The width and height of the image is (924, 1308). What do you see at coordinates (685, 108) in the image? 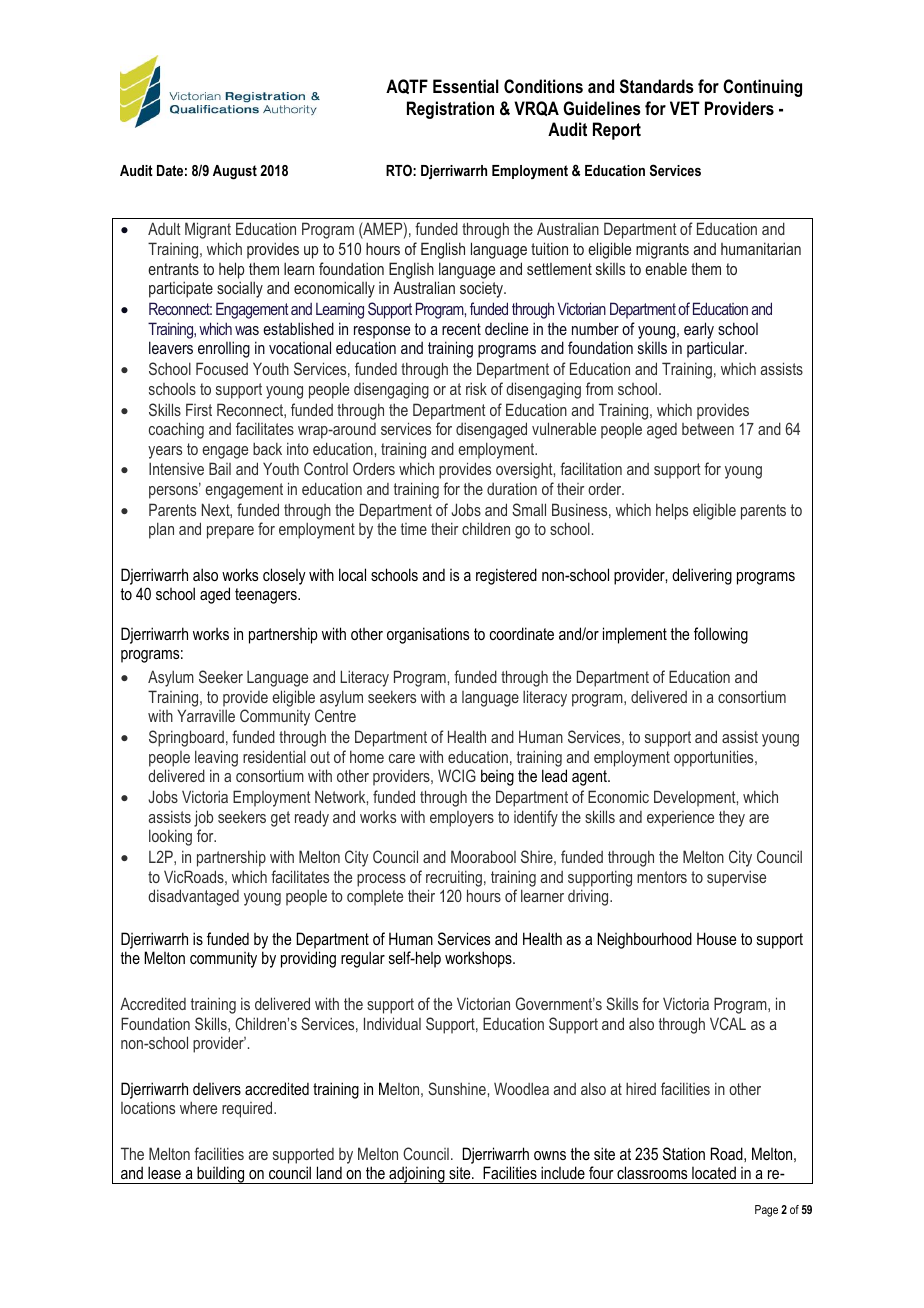
I see `VET` at bounding box center [685, 108].
